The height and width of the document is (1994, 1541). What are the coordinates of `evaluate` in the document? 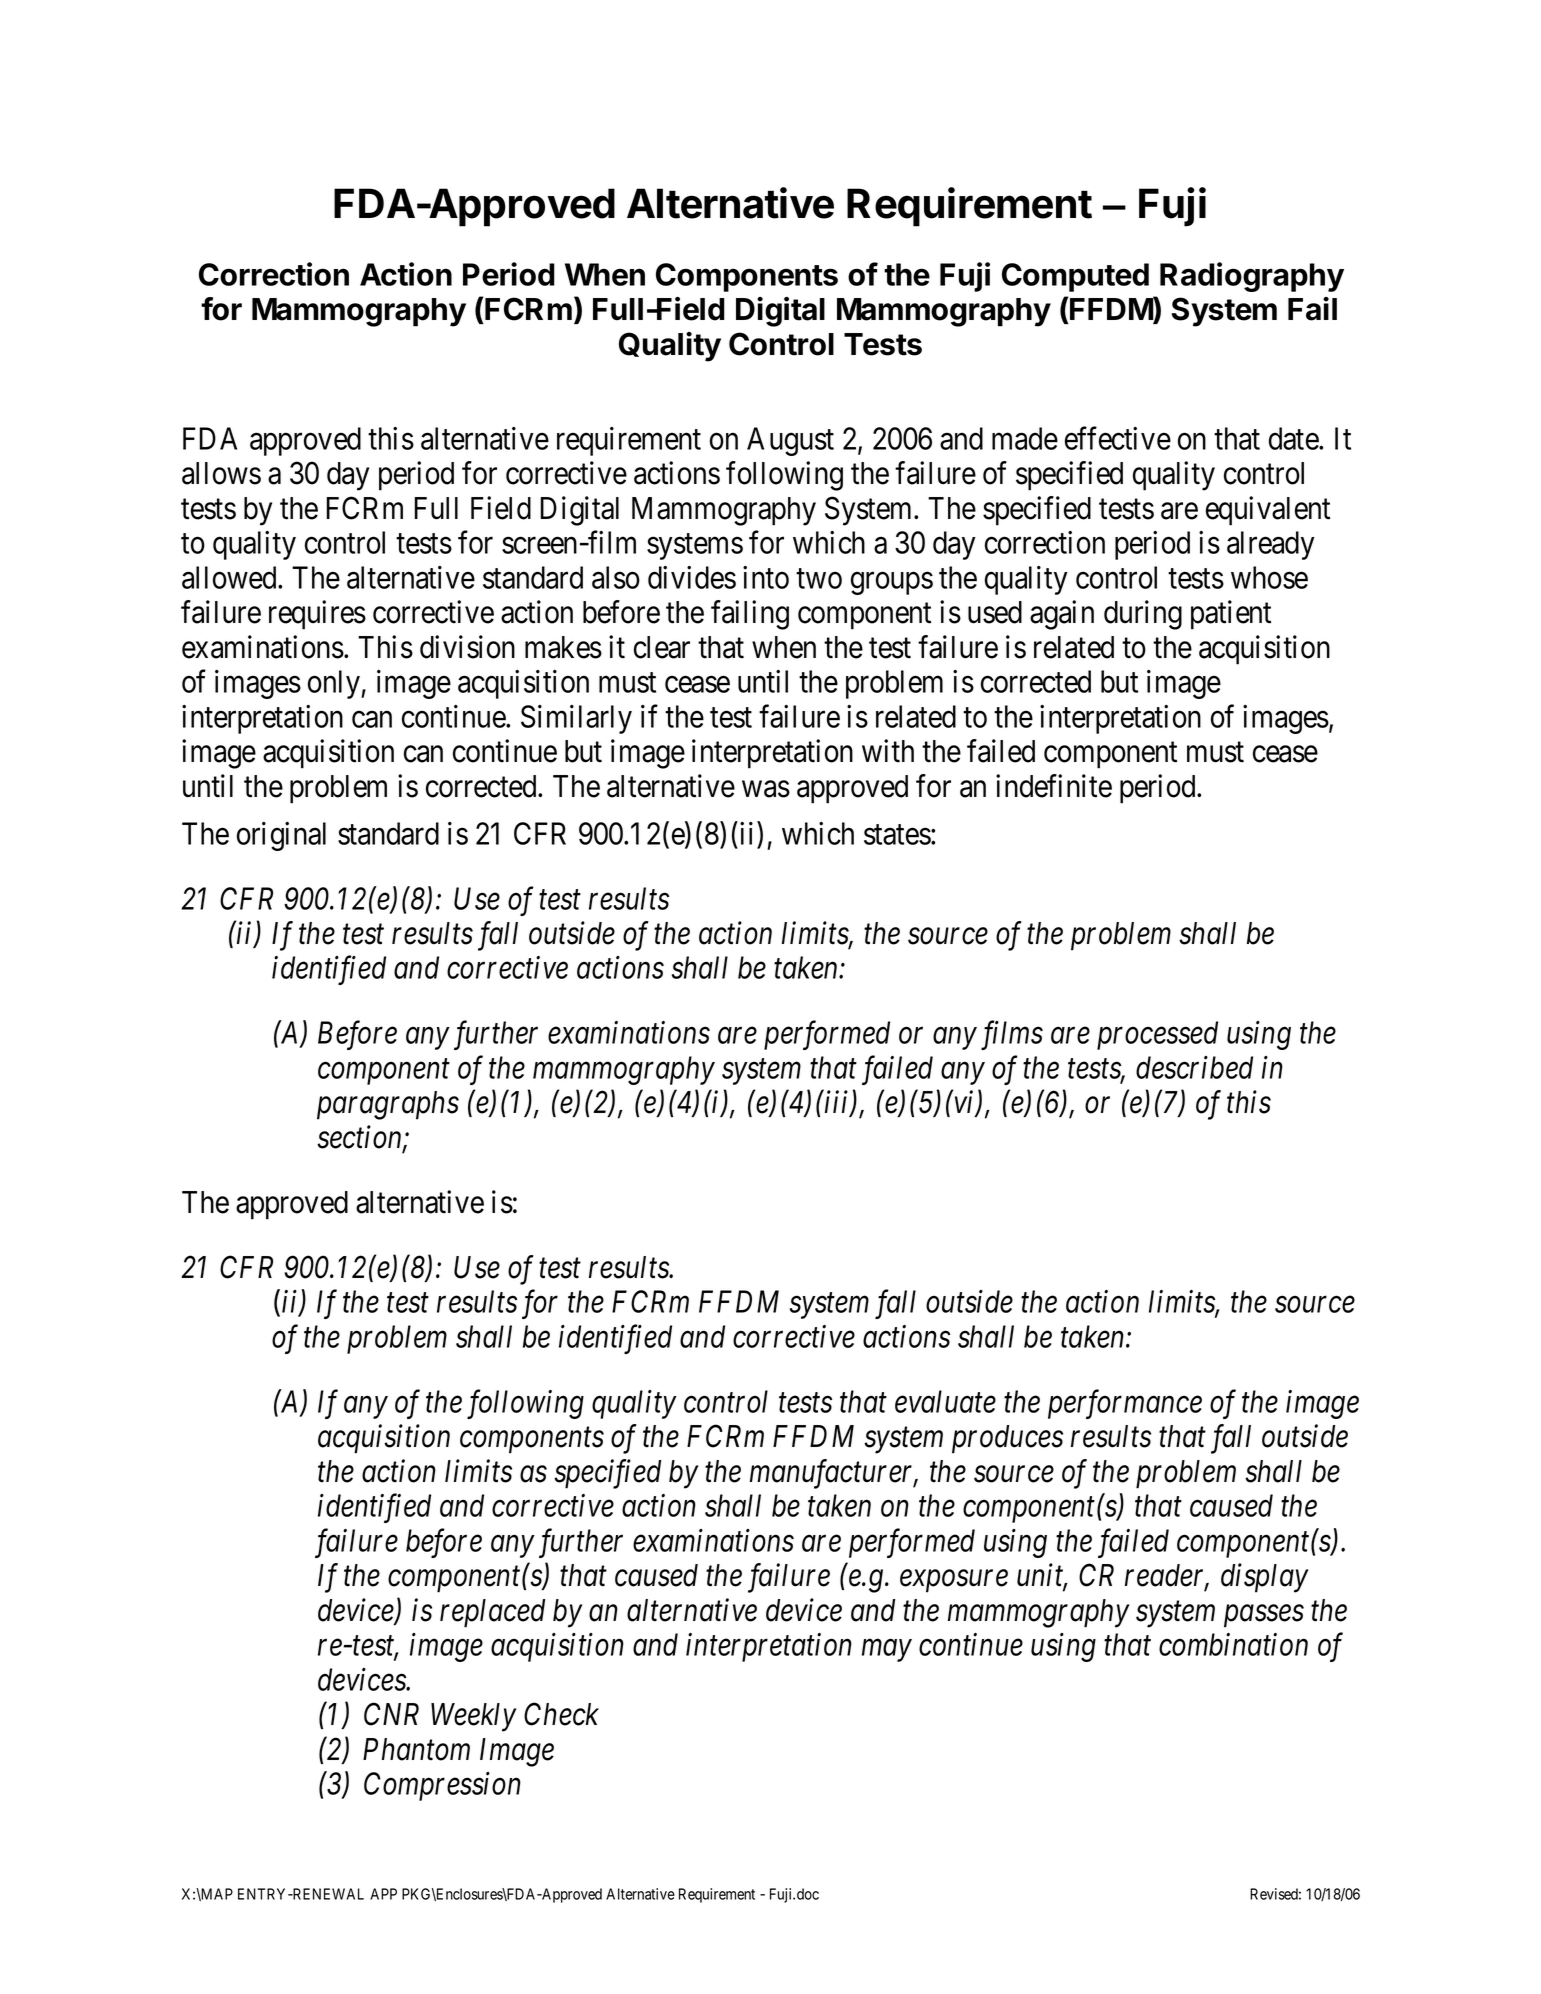 It's located at (945, 1401).
